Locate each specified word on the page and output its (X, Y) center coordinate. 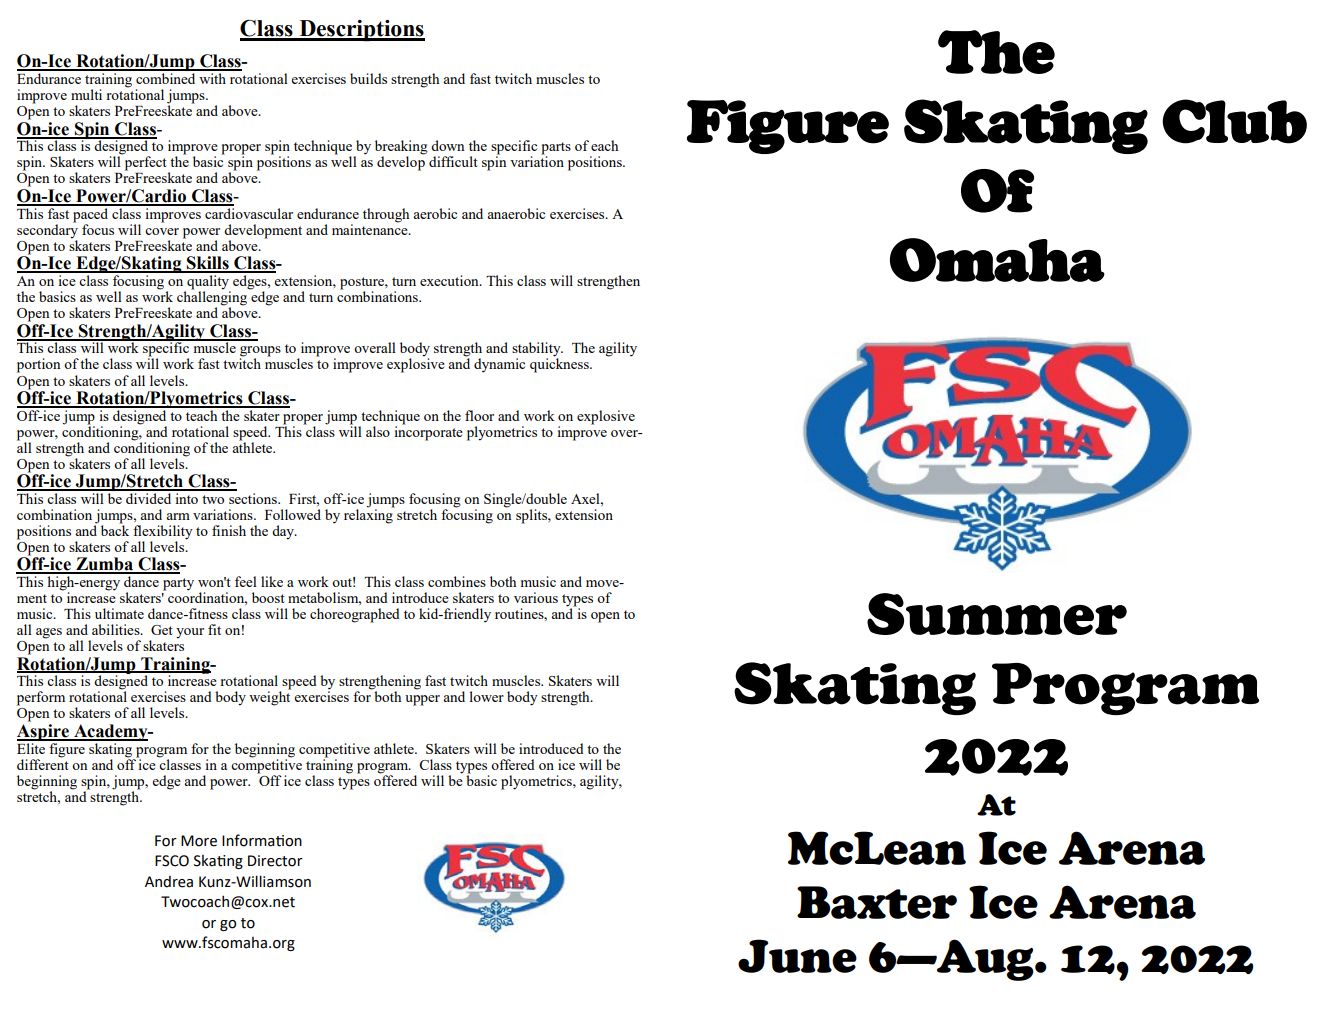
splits (532, 516)
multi (86, 94)
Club (1234, 121)
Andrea (169, 882)
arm (178, 516)
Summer (997, 614)
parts (556, 149)
